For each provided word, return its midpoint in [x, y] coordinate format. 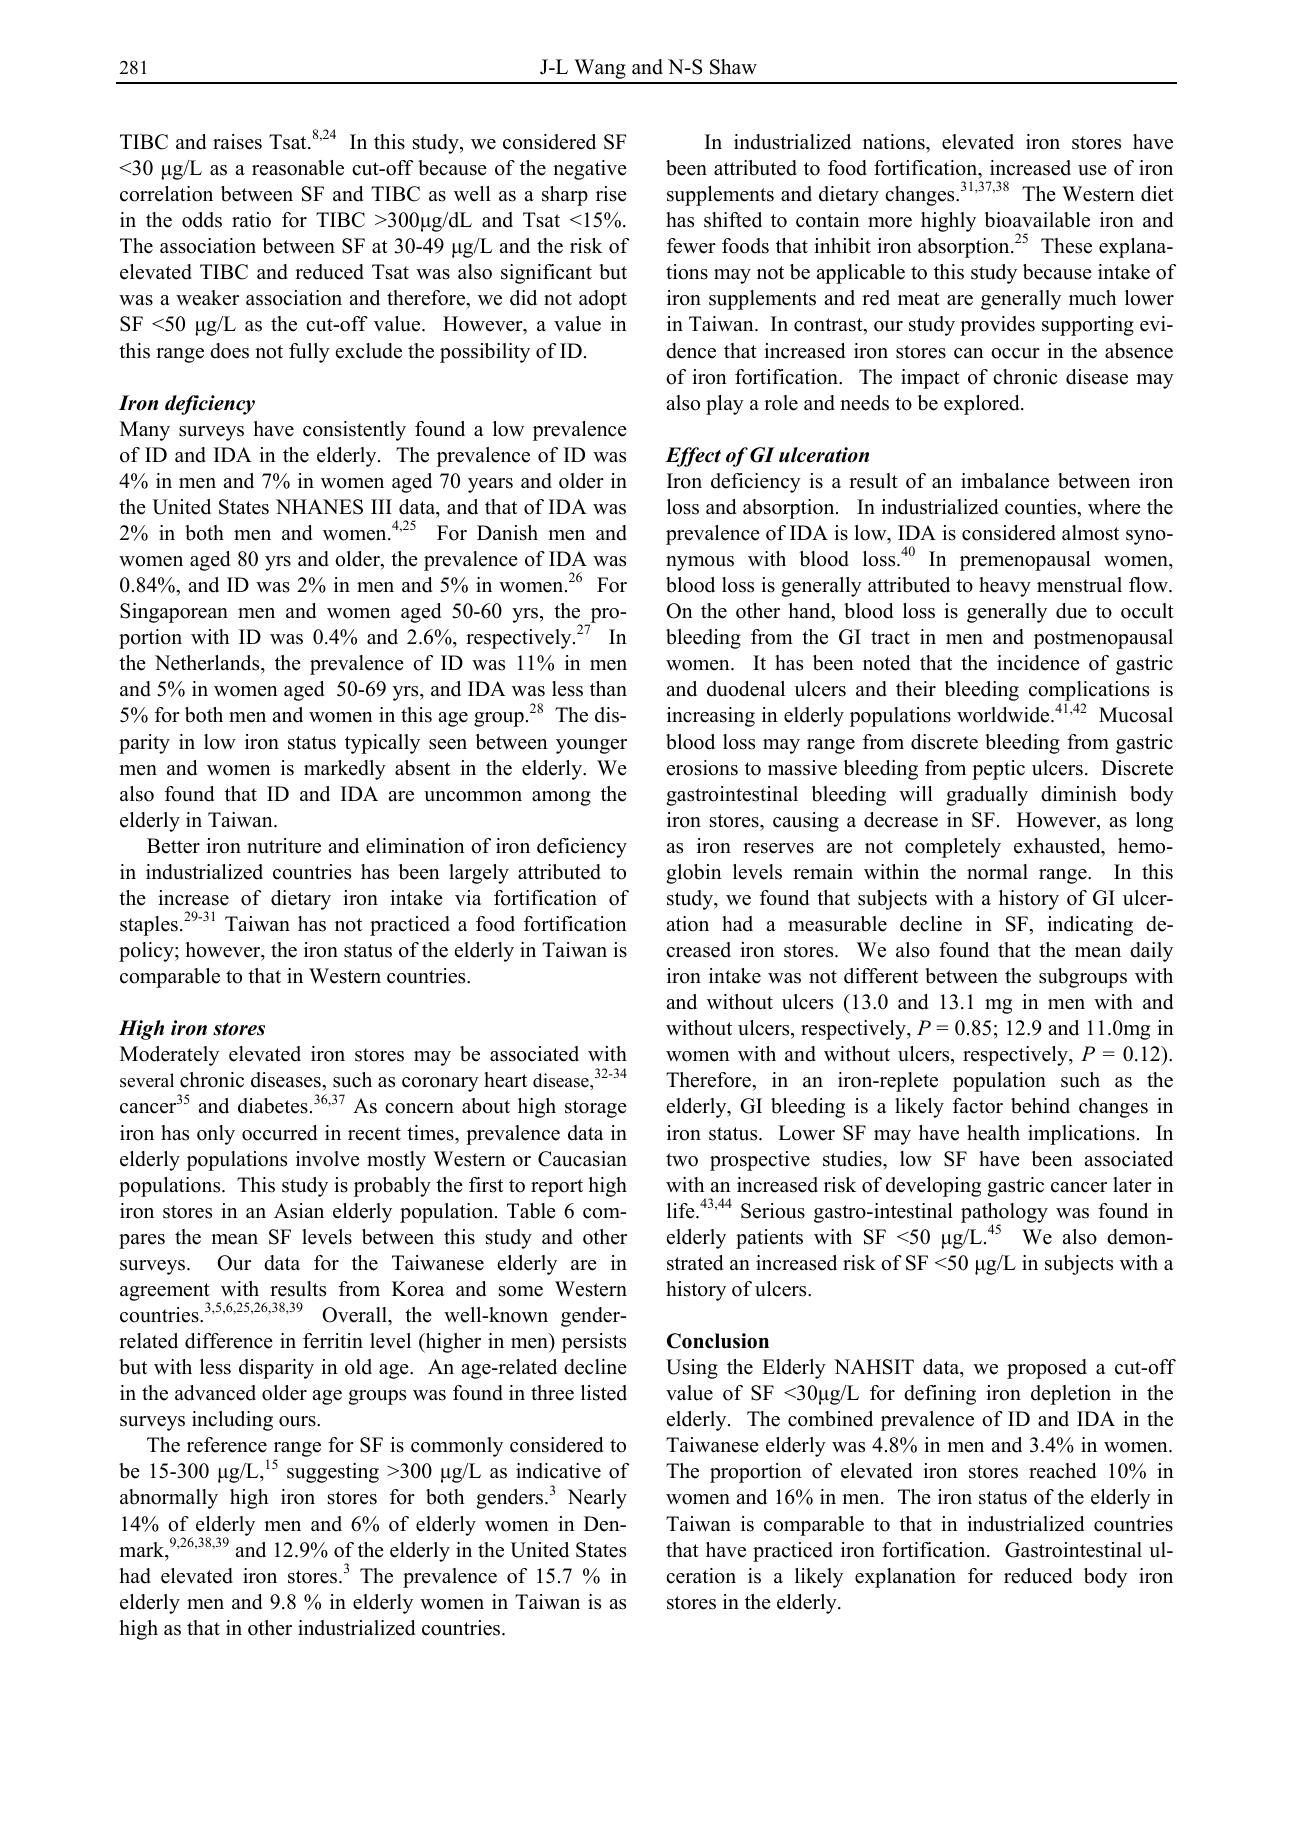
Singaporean [174, 613]
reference [227, 1445]
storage [596, 1109]
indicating [1090, 926]
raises [237, 142]
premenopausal [1025, 561]
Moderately [169, 1056]
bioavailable [1037, 220]
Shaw [733, 67]
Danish [507, 533]
